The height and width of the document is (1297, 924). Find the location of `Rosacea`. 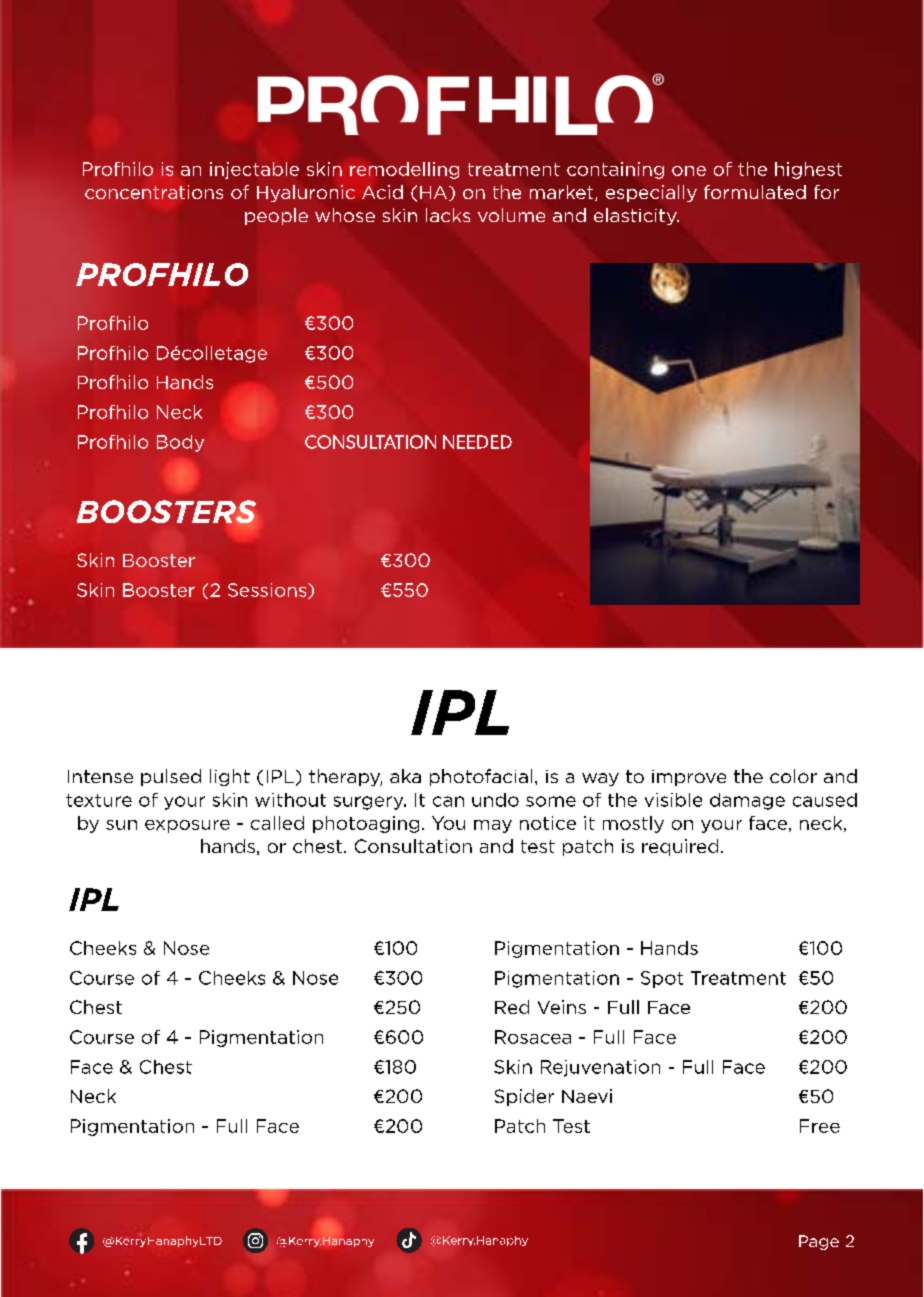

Rosacea is located at coordinates (533, 1037).
